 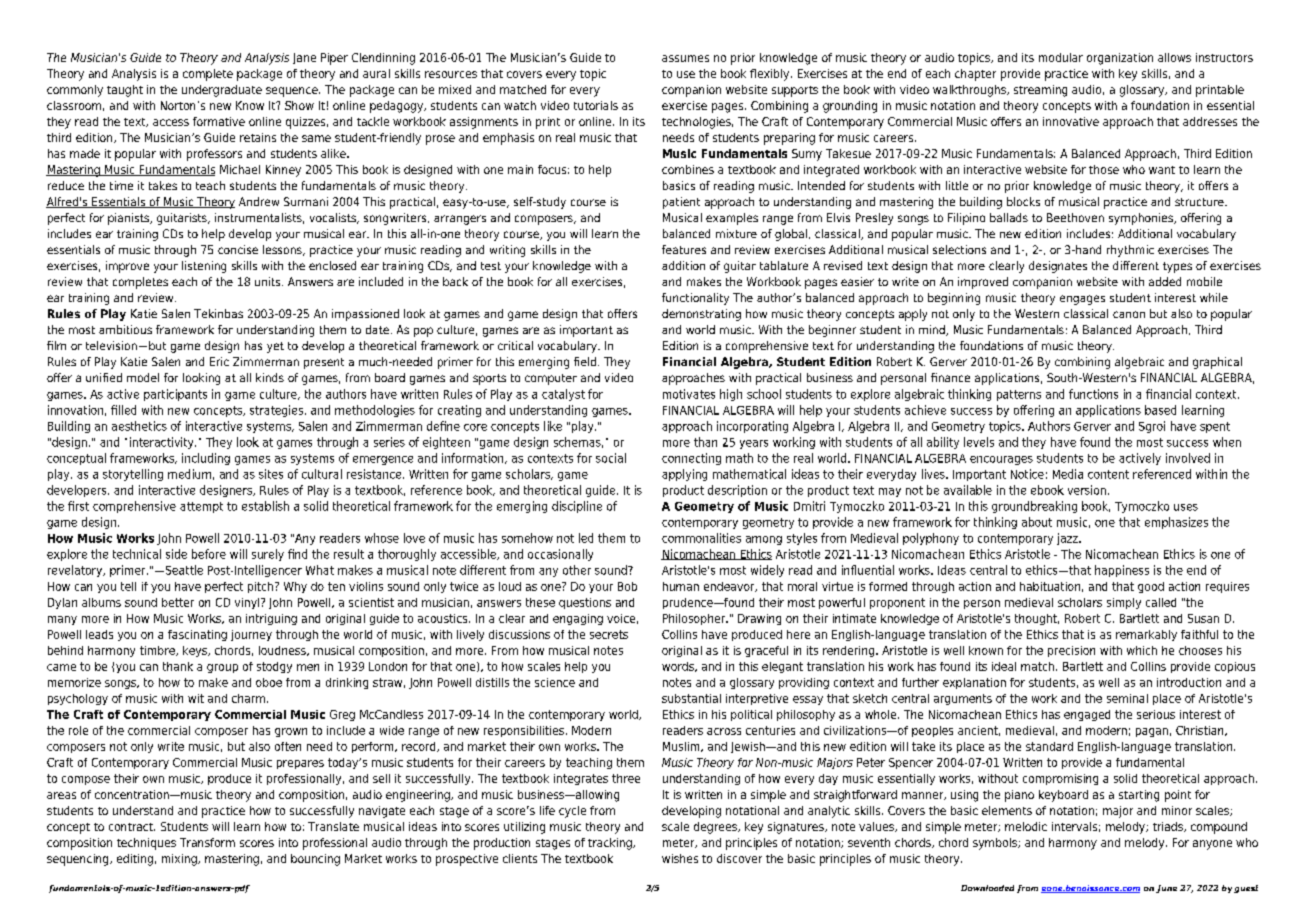 What do you see at coordinates (701, 315) in the screenshot?
I see `demonstrating` at bounding box center [701, 315].
